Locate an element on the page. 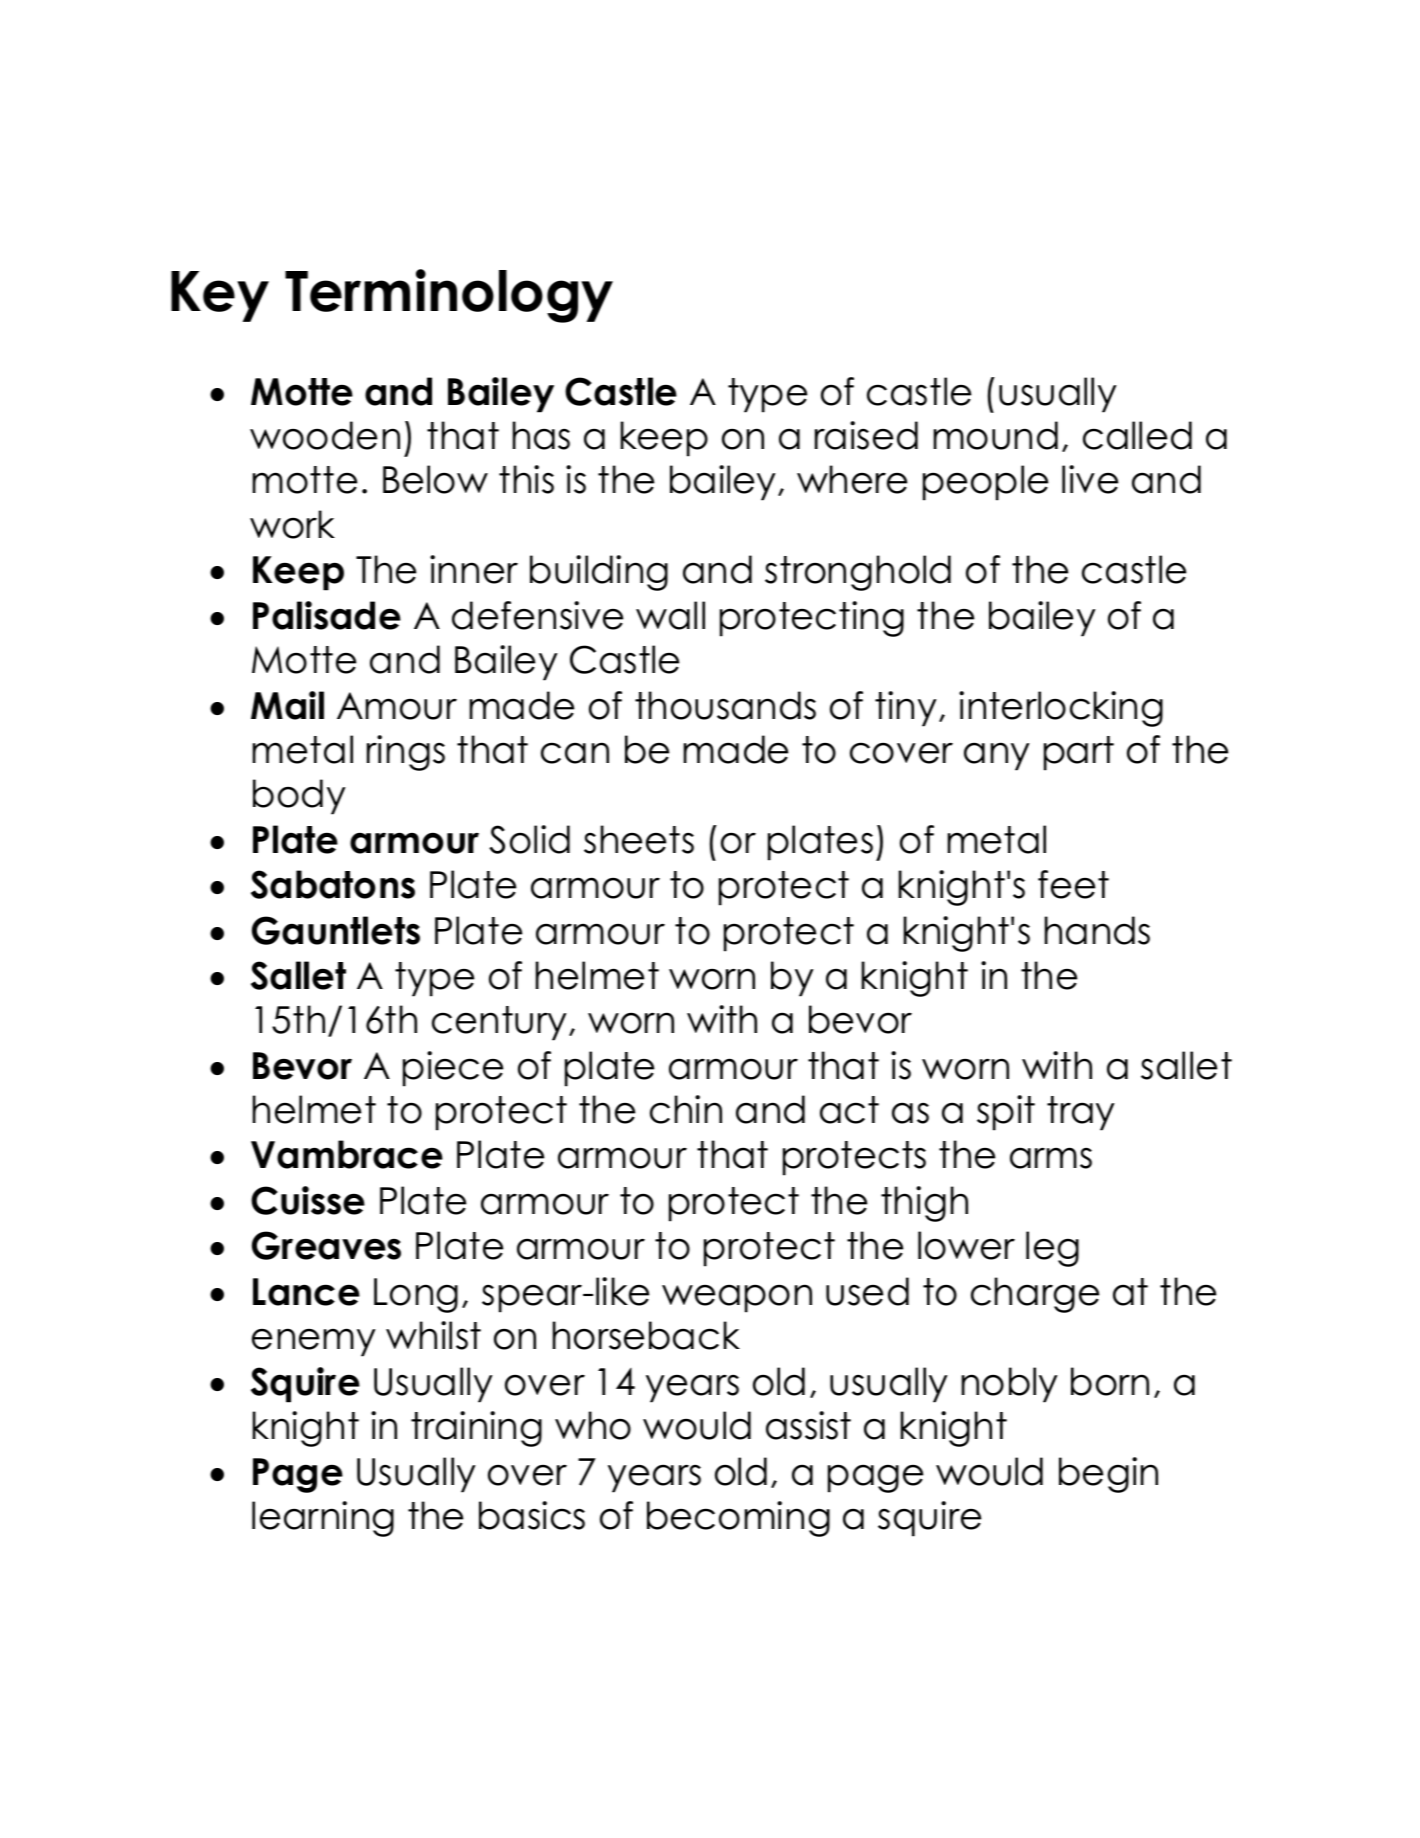 This page has height=1838, width=1420. begin is located at coordinates (1108, 1475).
